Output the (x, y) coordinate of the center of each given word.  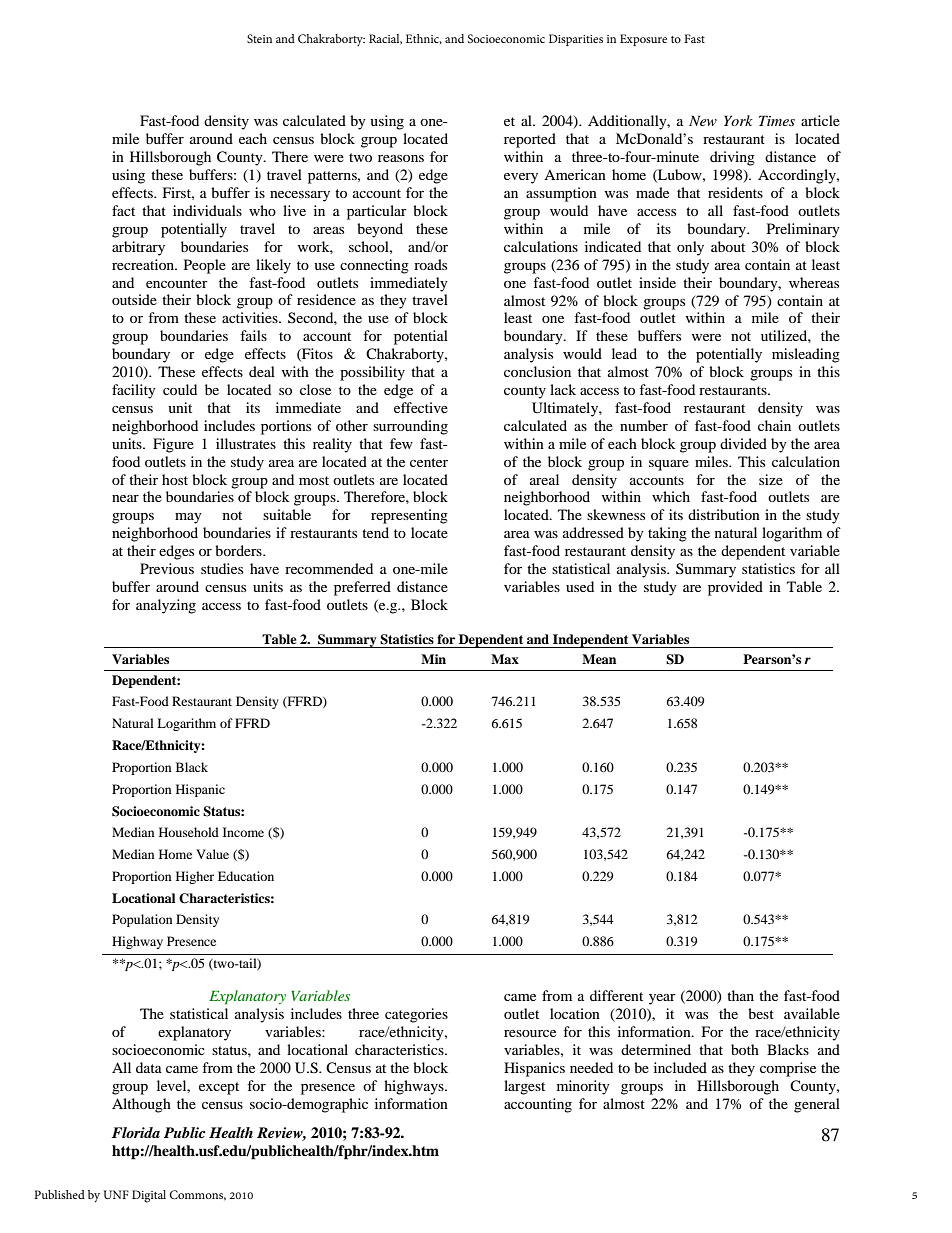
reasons (401, 158)
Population (142, 920)
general (817, 1105)
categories (416, 1015)
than (740, 995)
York (738, 120)
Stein (259, 38)
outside (134, 299)
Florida (136, 1132)
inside (657, 282)
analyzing (166, 606)
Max (505, 659)
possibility (372, 373)
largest (524, 1087)
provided (735, 588)
